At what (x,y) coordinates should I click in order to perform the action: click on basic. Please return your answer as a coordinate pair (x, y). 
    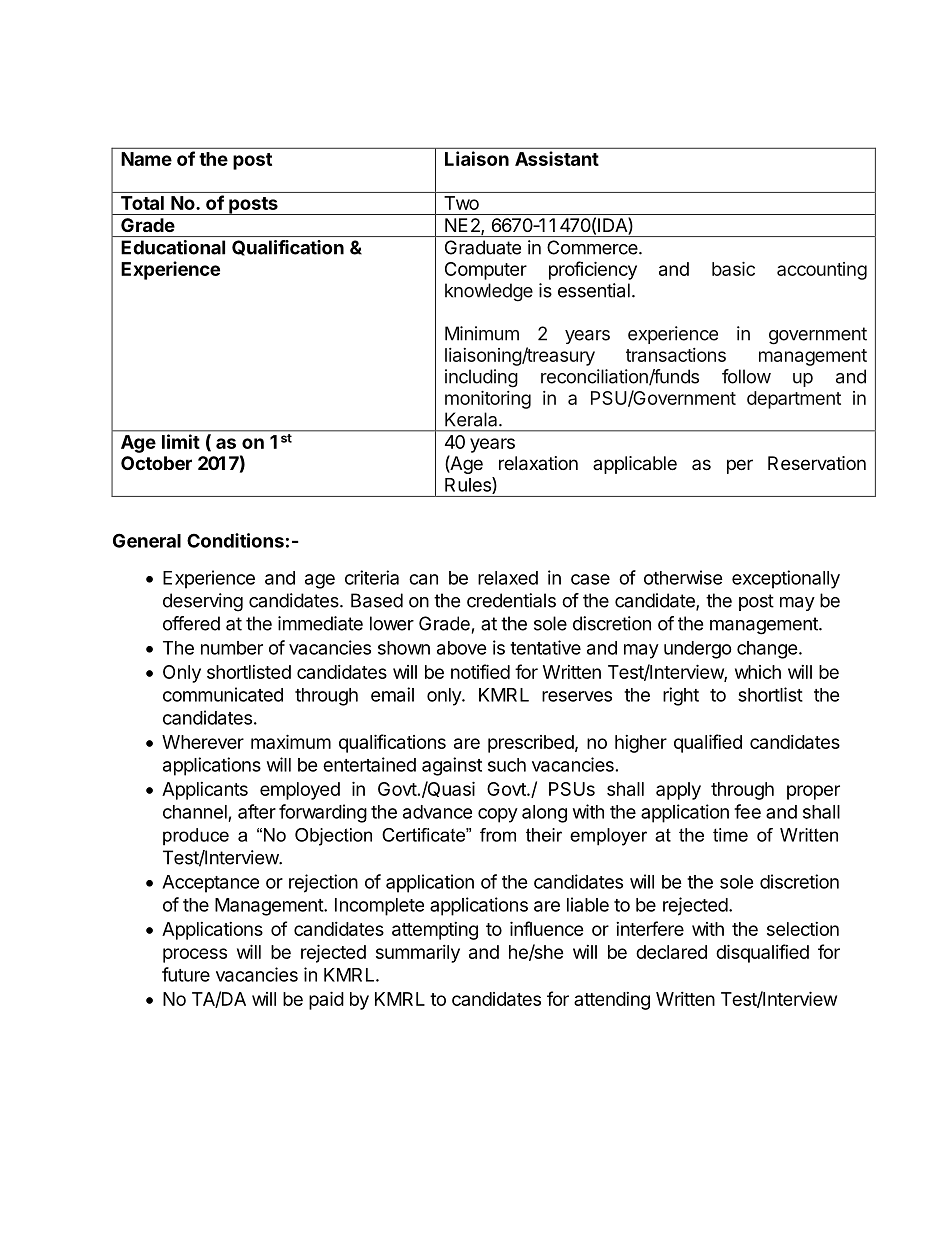
    Looking at the image, I should click on (733, 269).
